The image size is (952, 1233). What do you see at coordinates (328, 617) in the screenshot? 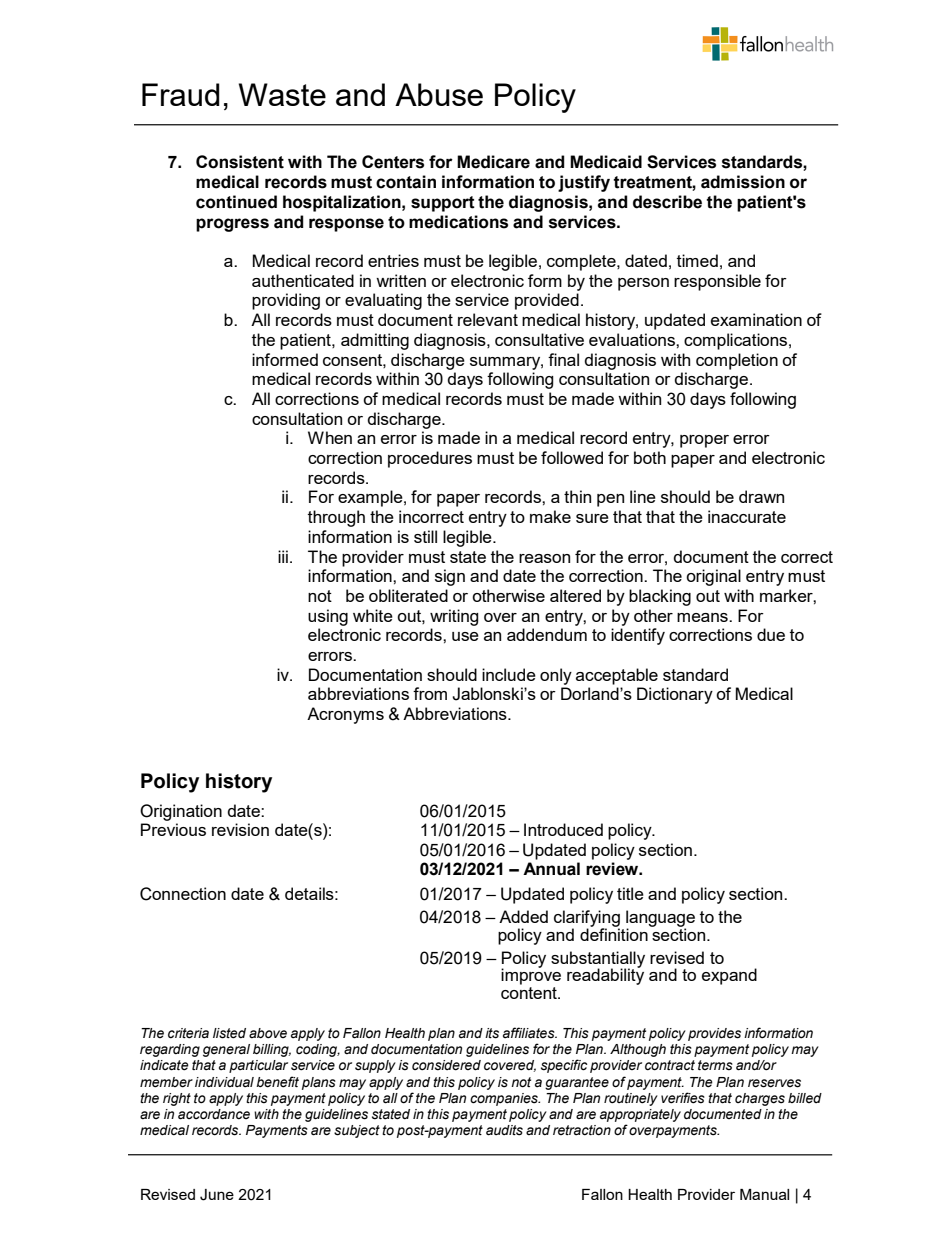
I see `using` at bounding box center [328, 617].
